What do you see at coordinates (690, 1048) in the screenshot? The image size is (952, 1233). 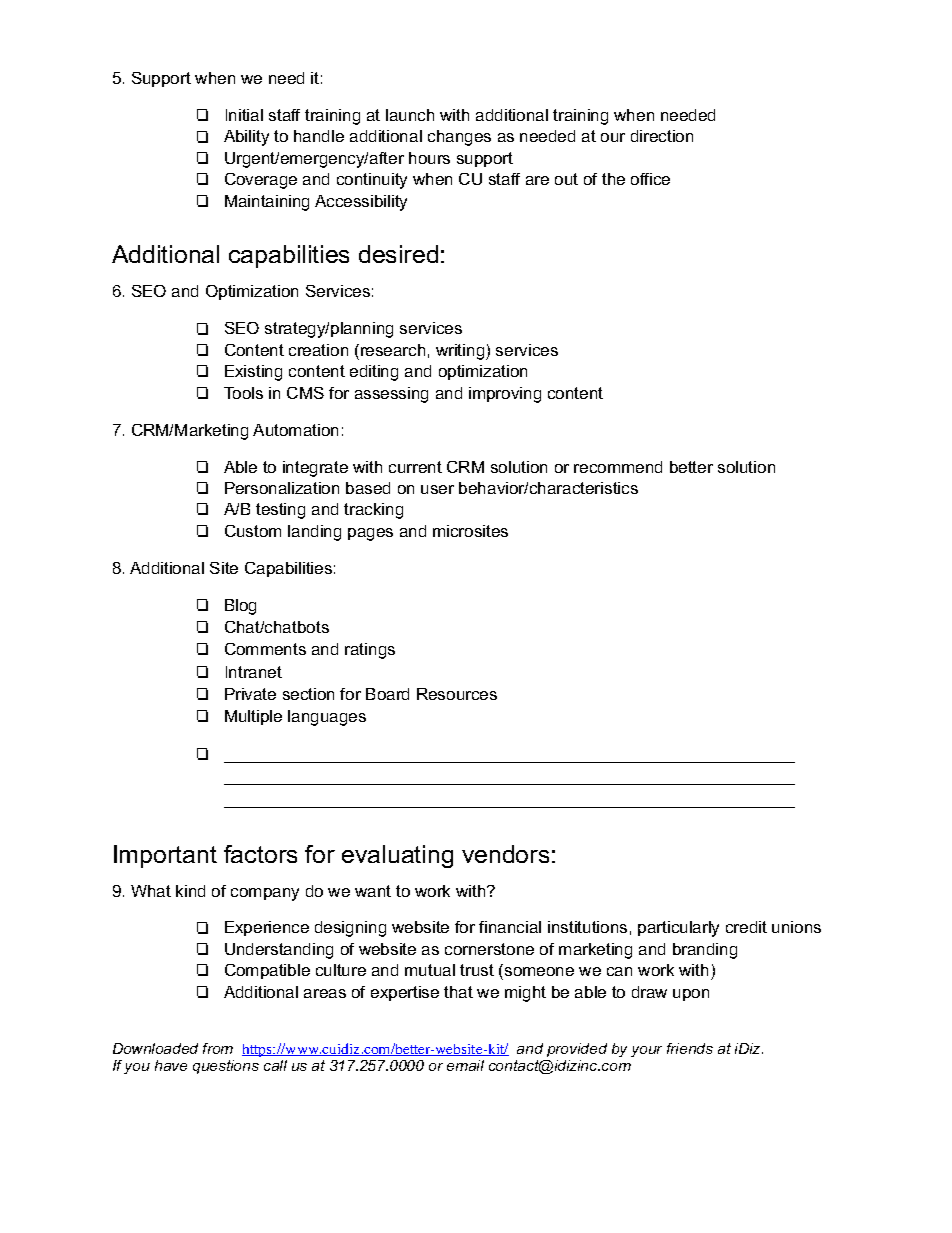 I see `friends` at bounding box center [690, 1048].
